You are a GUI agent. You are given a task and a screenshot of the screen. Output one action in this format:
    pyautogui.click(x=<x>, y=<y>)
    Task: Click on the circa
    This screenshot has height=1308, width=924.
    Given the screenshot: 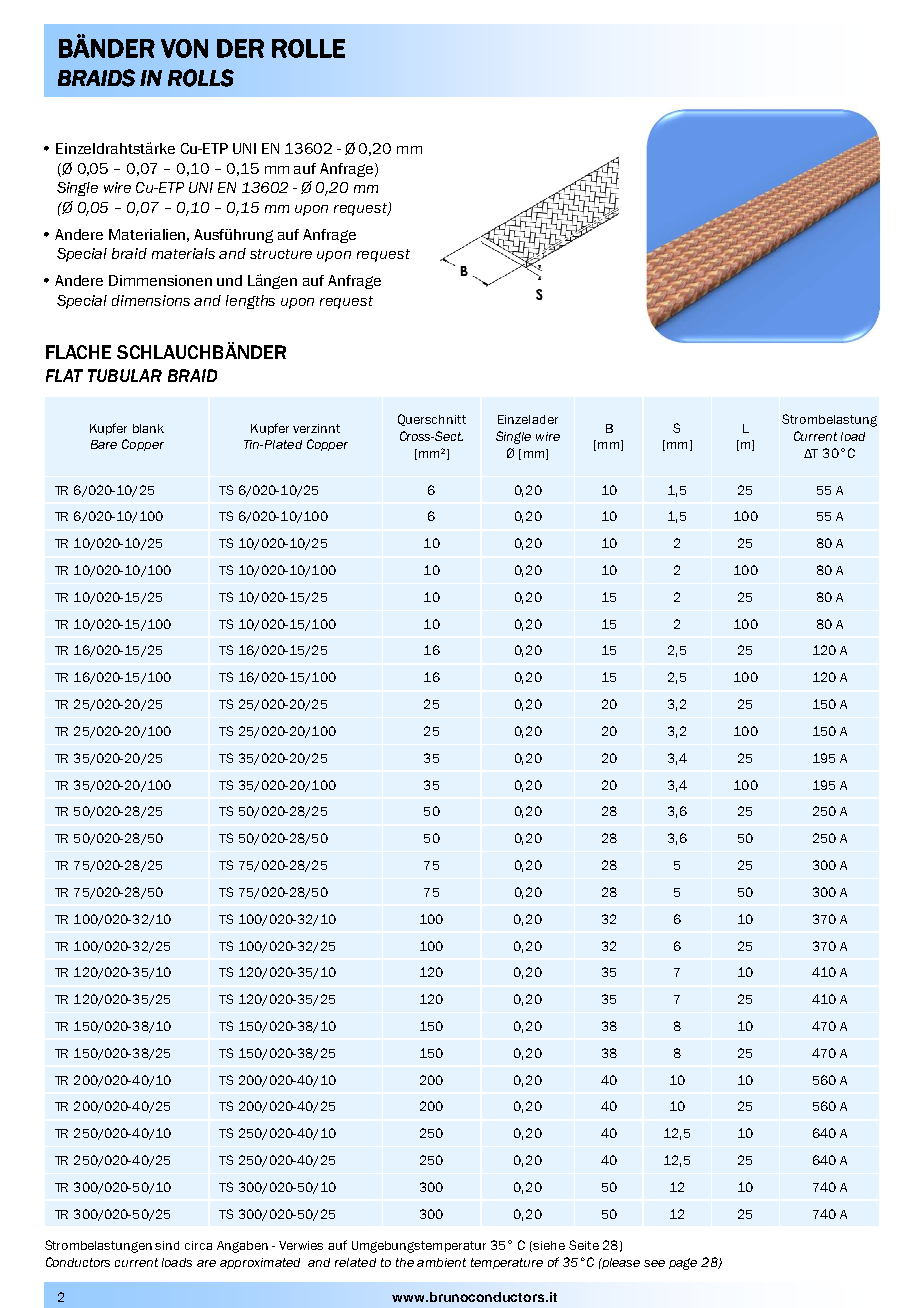 What is the action you would take?
    pyautogui.click(x=198, y=1245)
